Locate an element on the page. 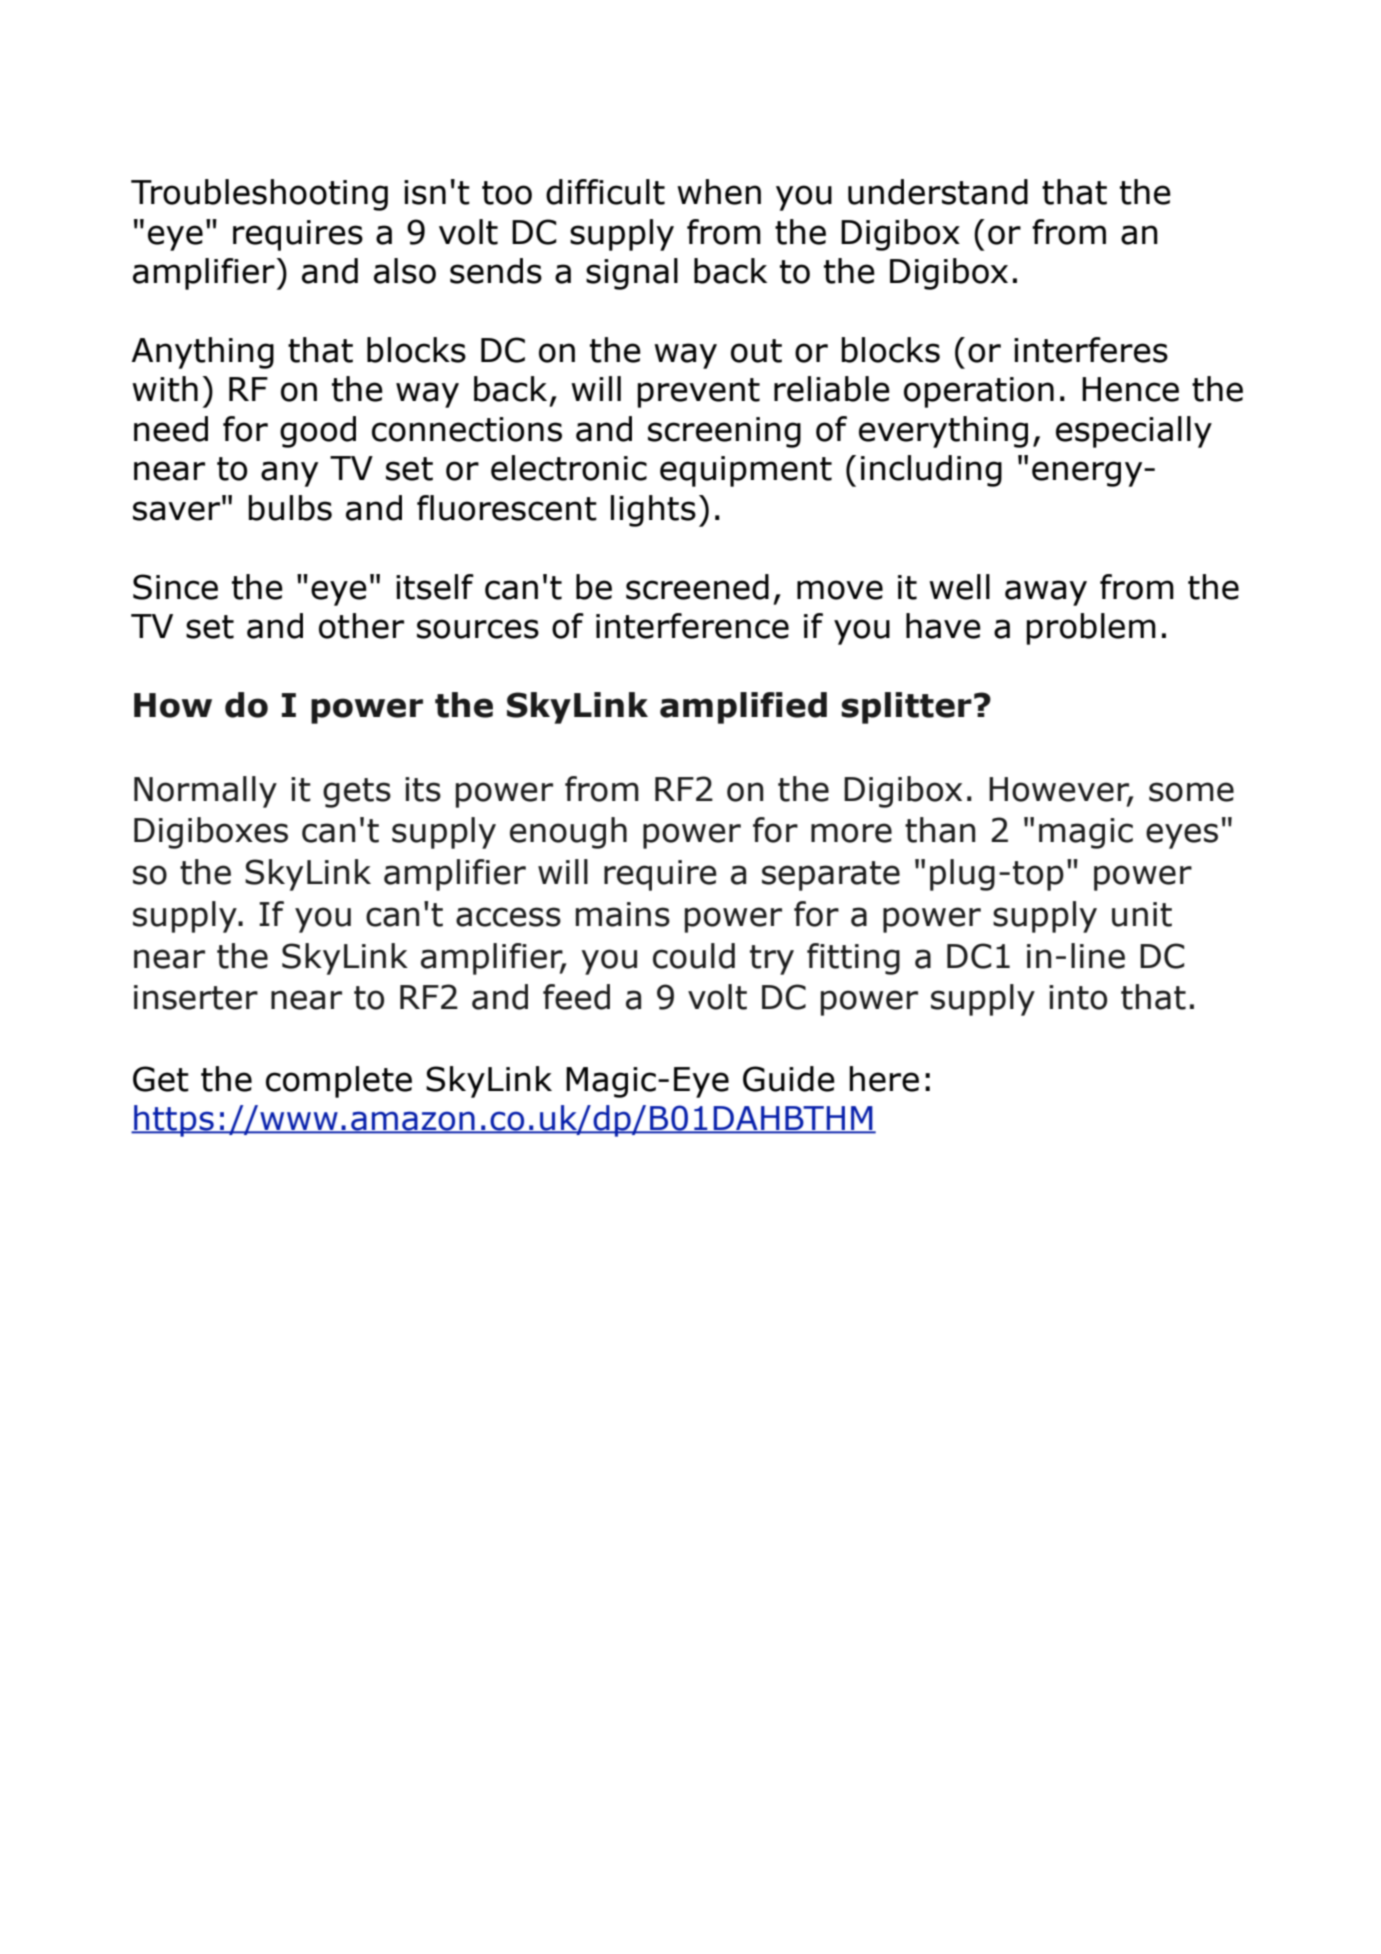 The image size is (1381, 1954). interference is located at coordinates (692, 626).
